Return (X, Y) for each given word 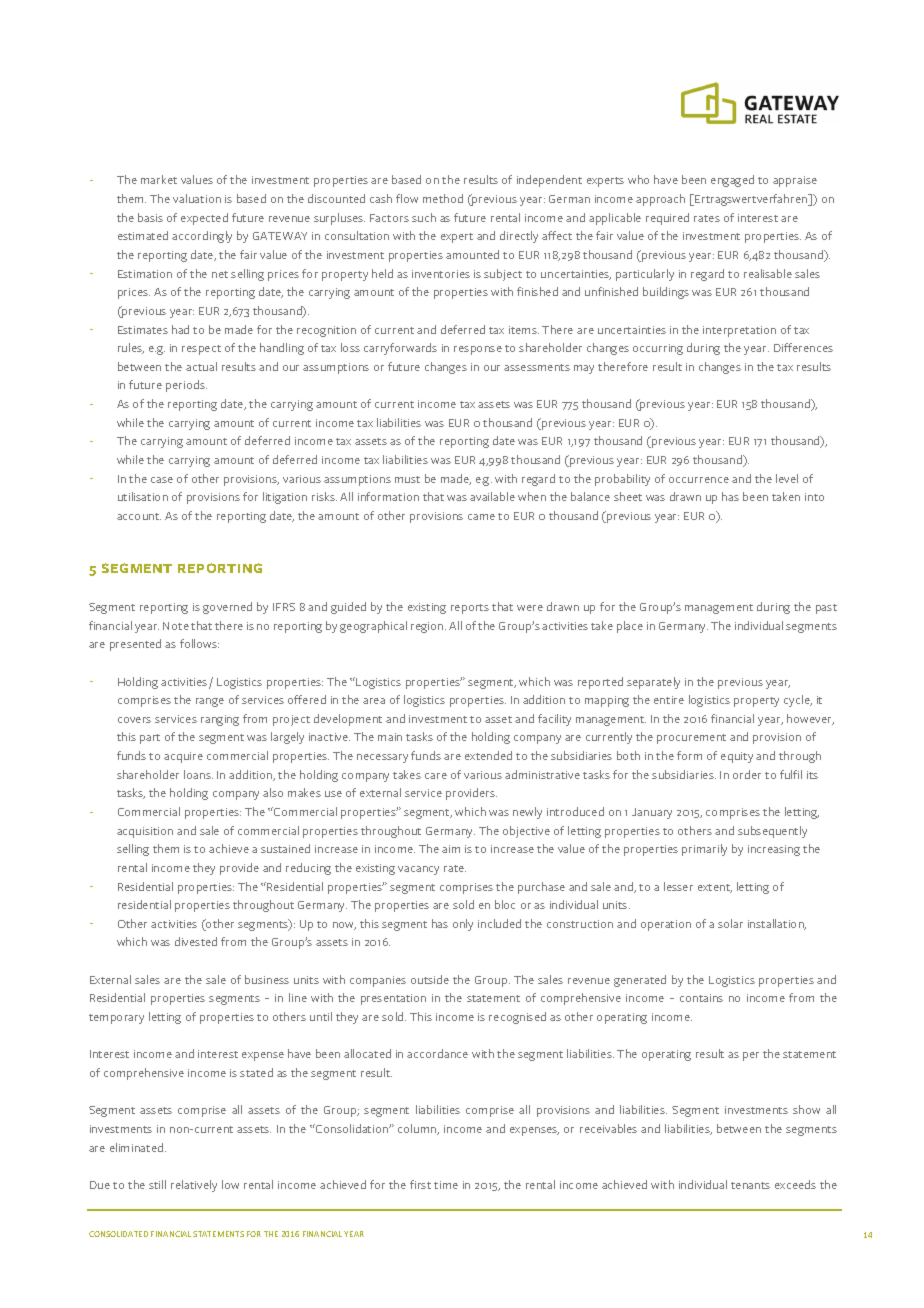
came (481, 517)
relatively (194, 1186)
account (139, 516)
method (443, 198)
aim (451, 849)
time (446, 1185)
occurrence (699, 480)
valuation (197, 198)
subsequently (772, 832)
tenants (750, 1185)
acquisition (145, 832)
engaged (732, 181)
